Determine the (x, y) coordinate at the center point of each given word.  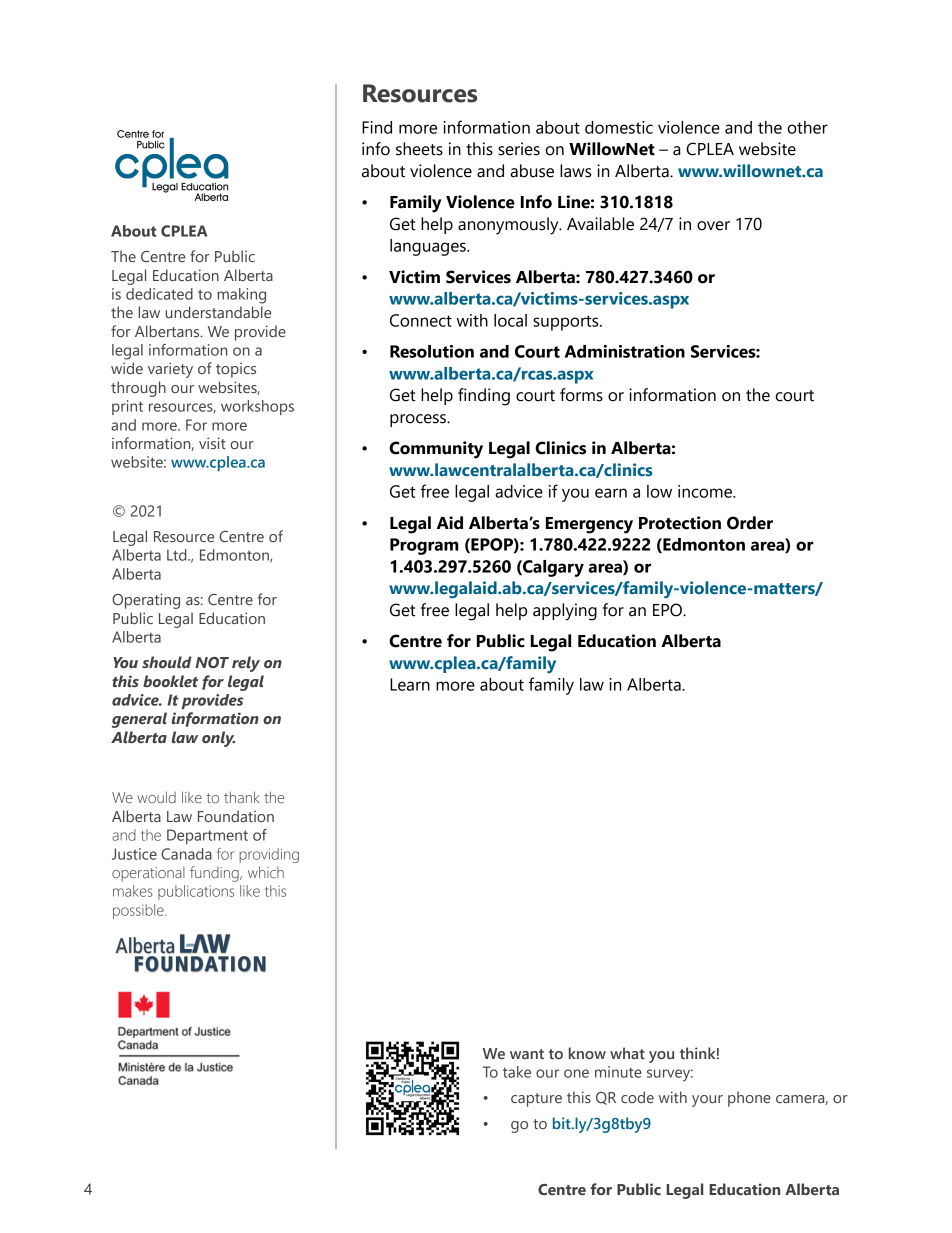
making (241, 296)
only (218, 739)
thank (242, 797)
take (517, 1072)
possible (139, 911)
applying (565, 612)
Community (436, 450)
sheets (419, 149)
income (706, 491)
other (807, 127)
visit (212, 443)
